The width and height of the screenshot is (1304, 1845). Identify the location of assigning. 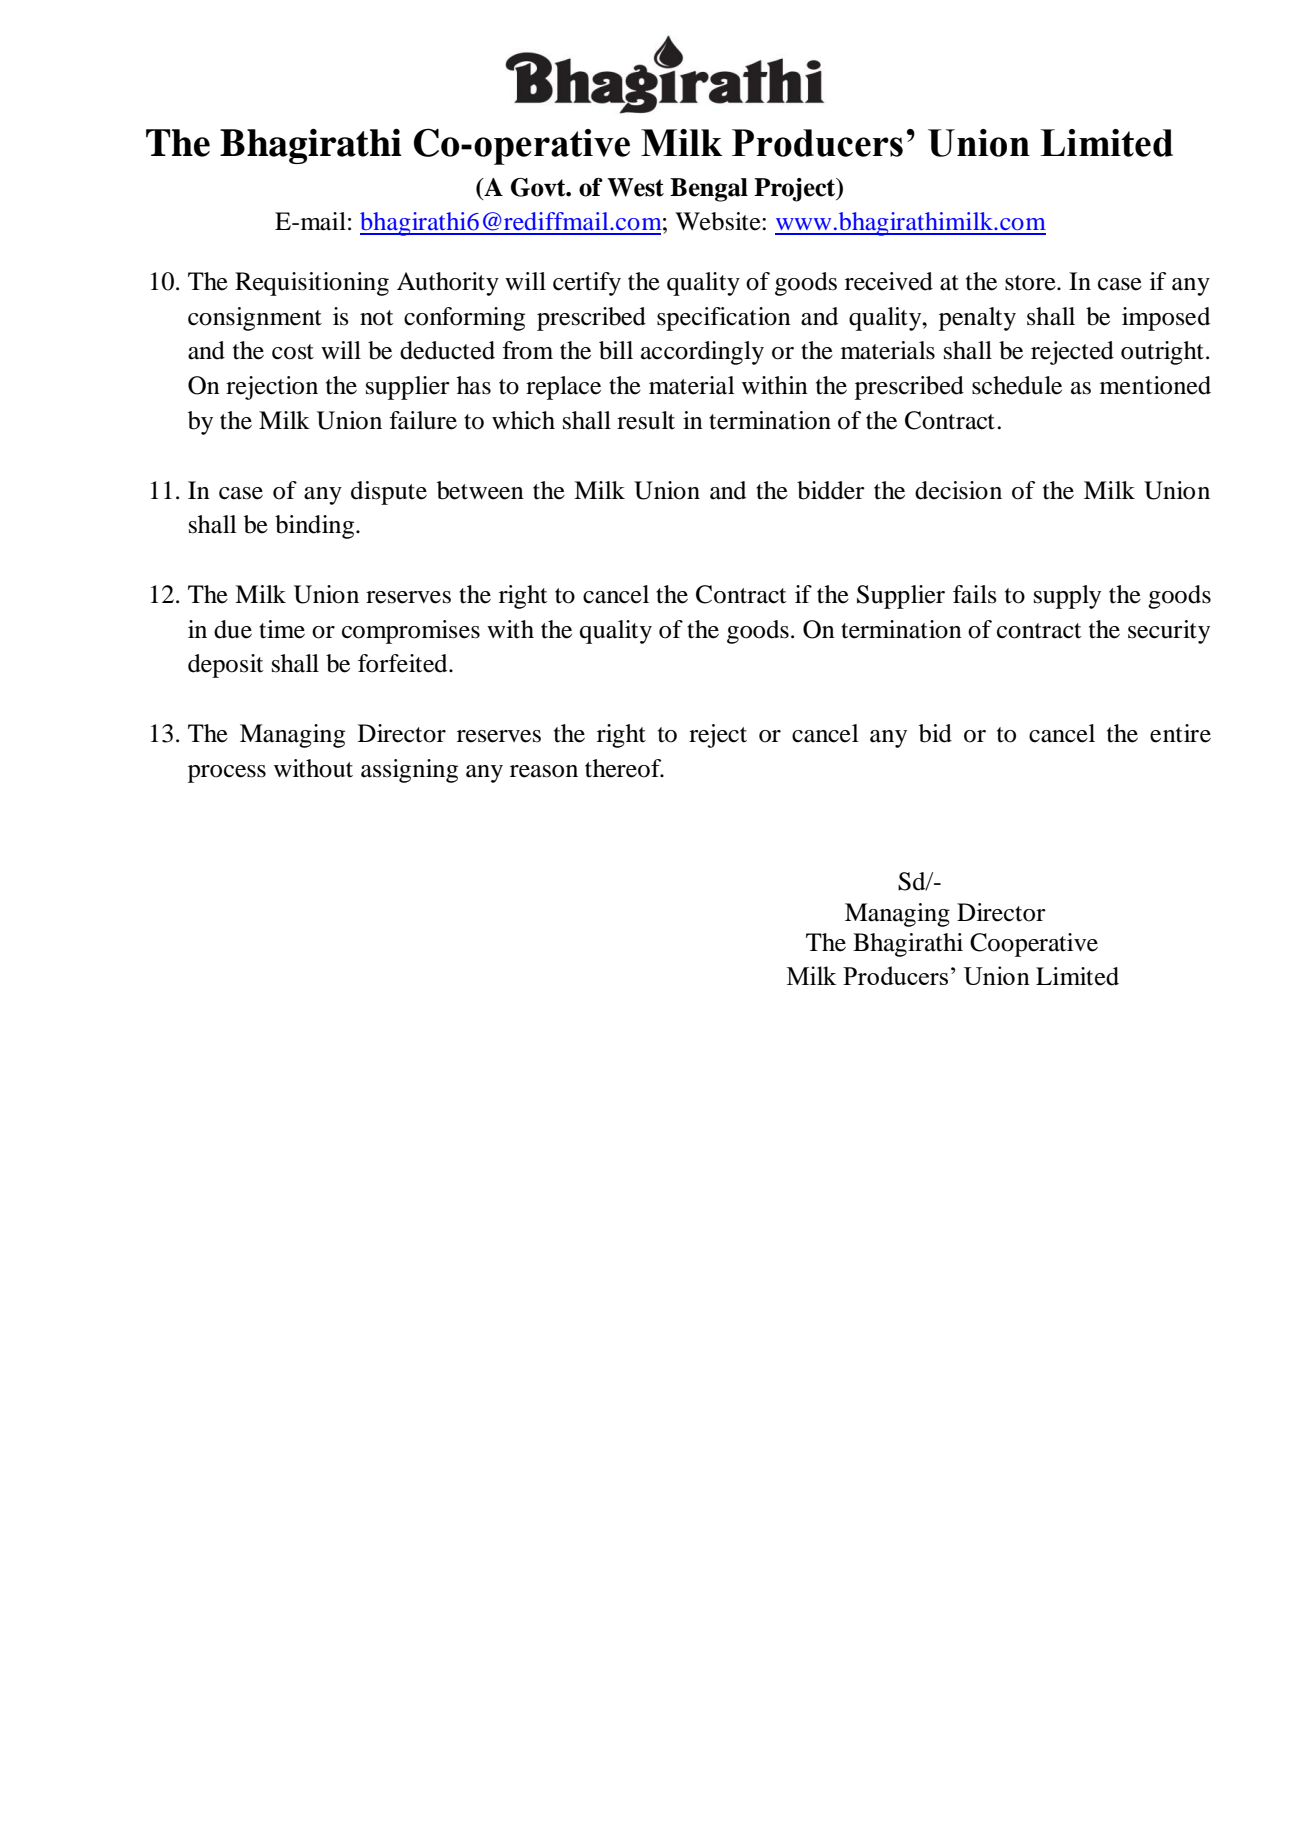
(409, 771).
